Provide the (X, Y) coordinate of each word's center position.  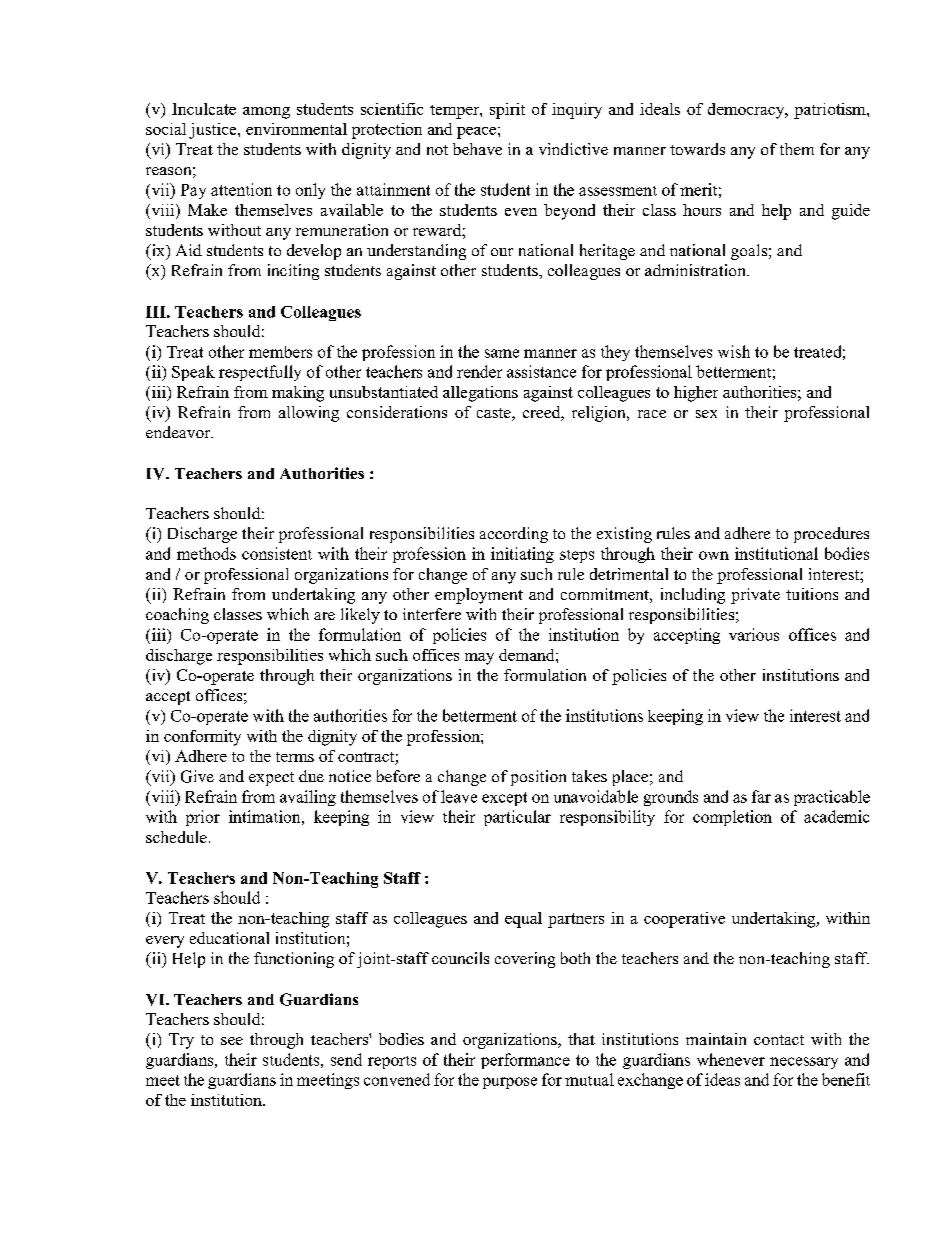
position (538, 778)
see (232, 1041)
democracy (747, 111)
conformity (202, 738)
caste (495, 414)
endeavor (179, 432)
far (761, 796)
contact (779, 1040)
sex (706, 414)
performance (525, 1061)
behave (477, 149)
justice (214, 131)
